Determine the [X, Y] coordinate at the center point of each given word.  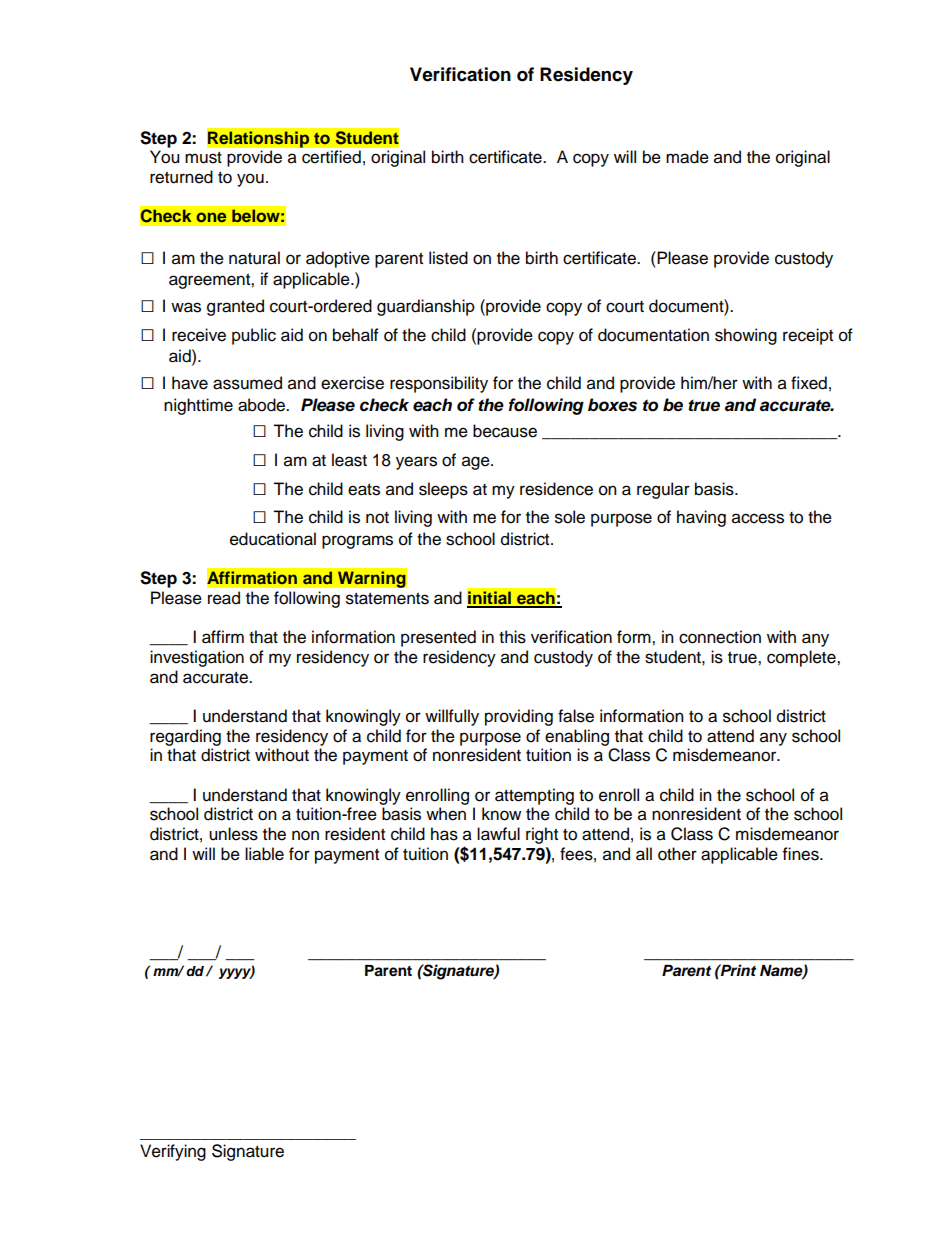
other [677, 854]
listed [448, 258]
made [687, 157]
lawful [498, 834]
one [211, 217]
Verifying [173, 1152]
